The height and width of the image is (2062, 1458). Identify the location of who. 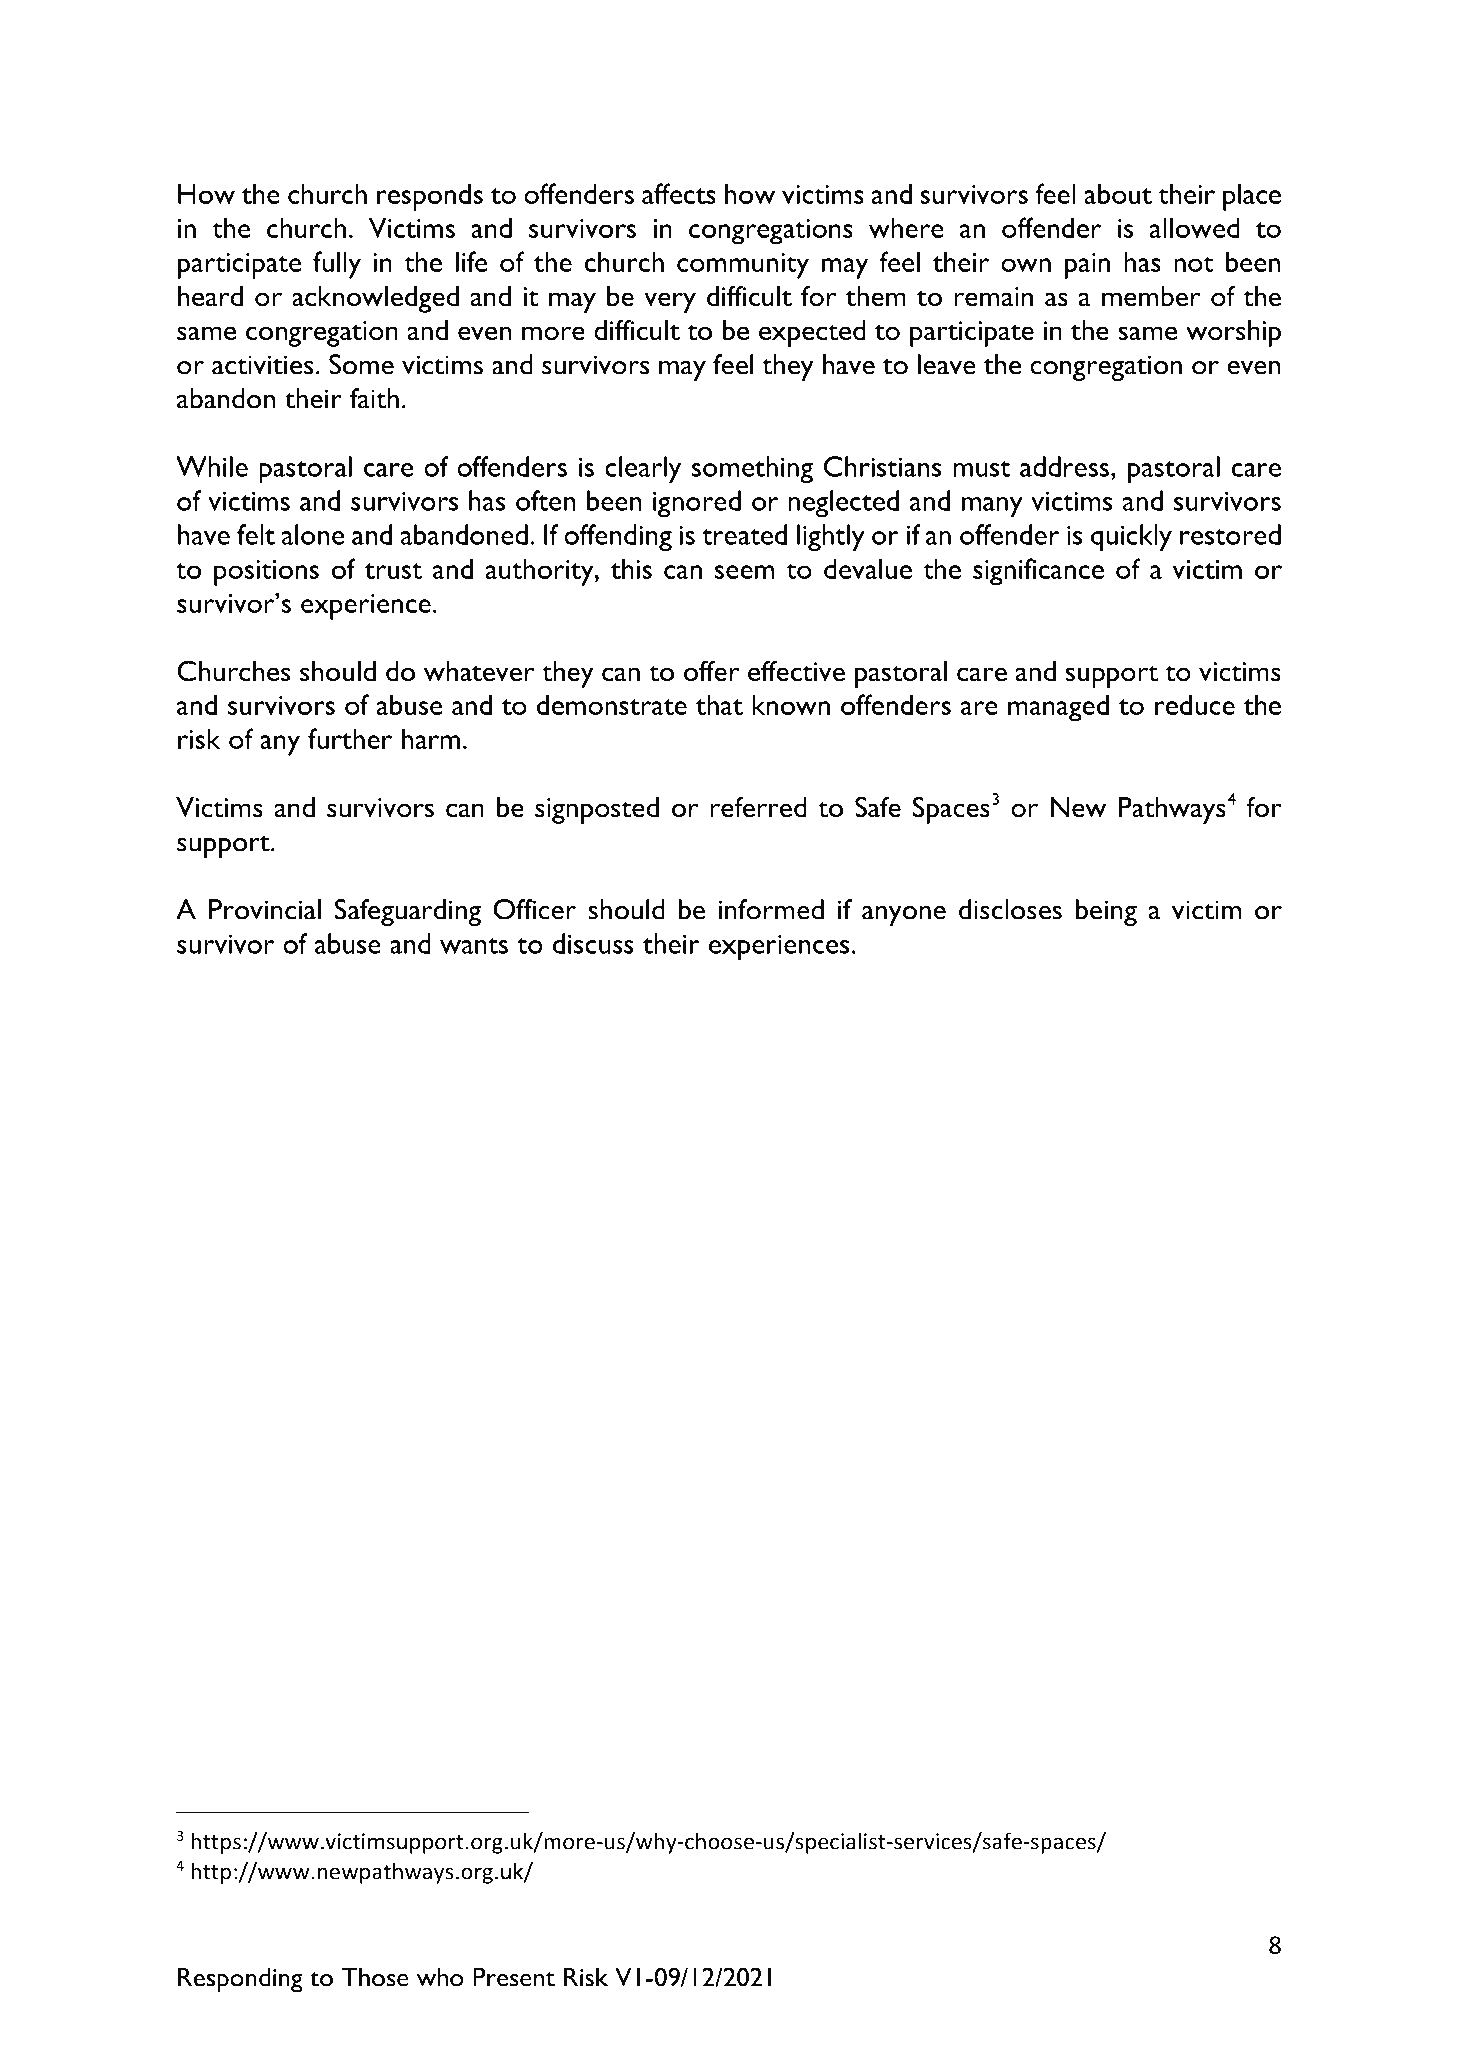
(440, 1977).
